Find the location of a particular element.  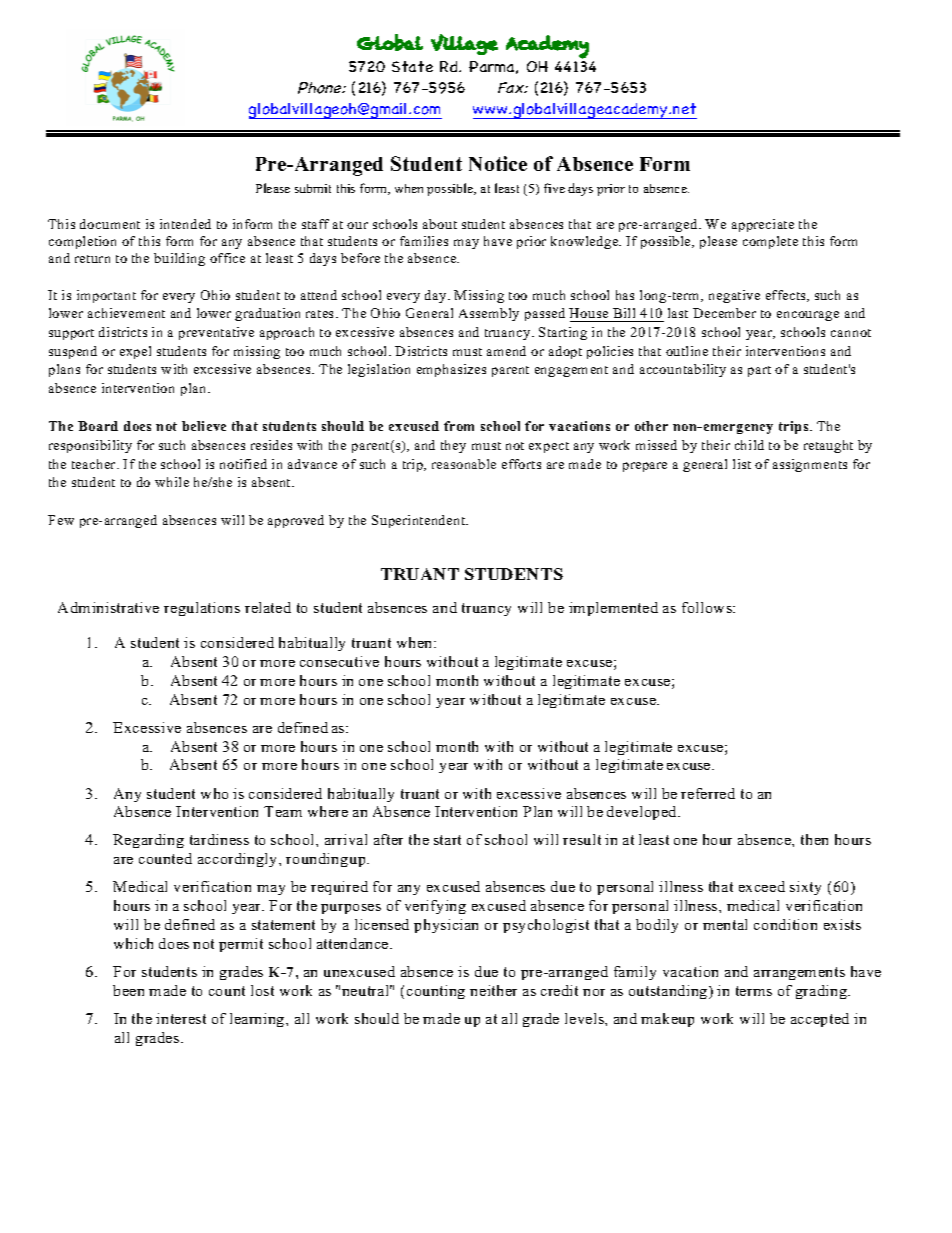

who is located at coordinates (214, 793).
